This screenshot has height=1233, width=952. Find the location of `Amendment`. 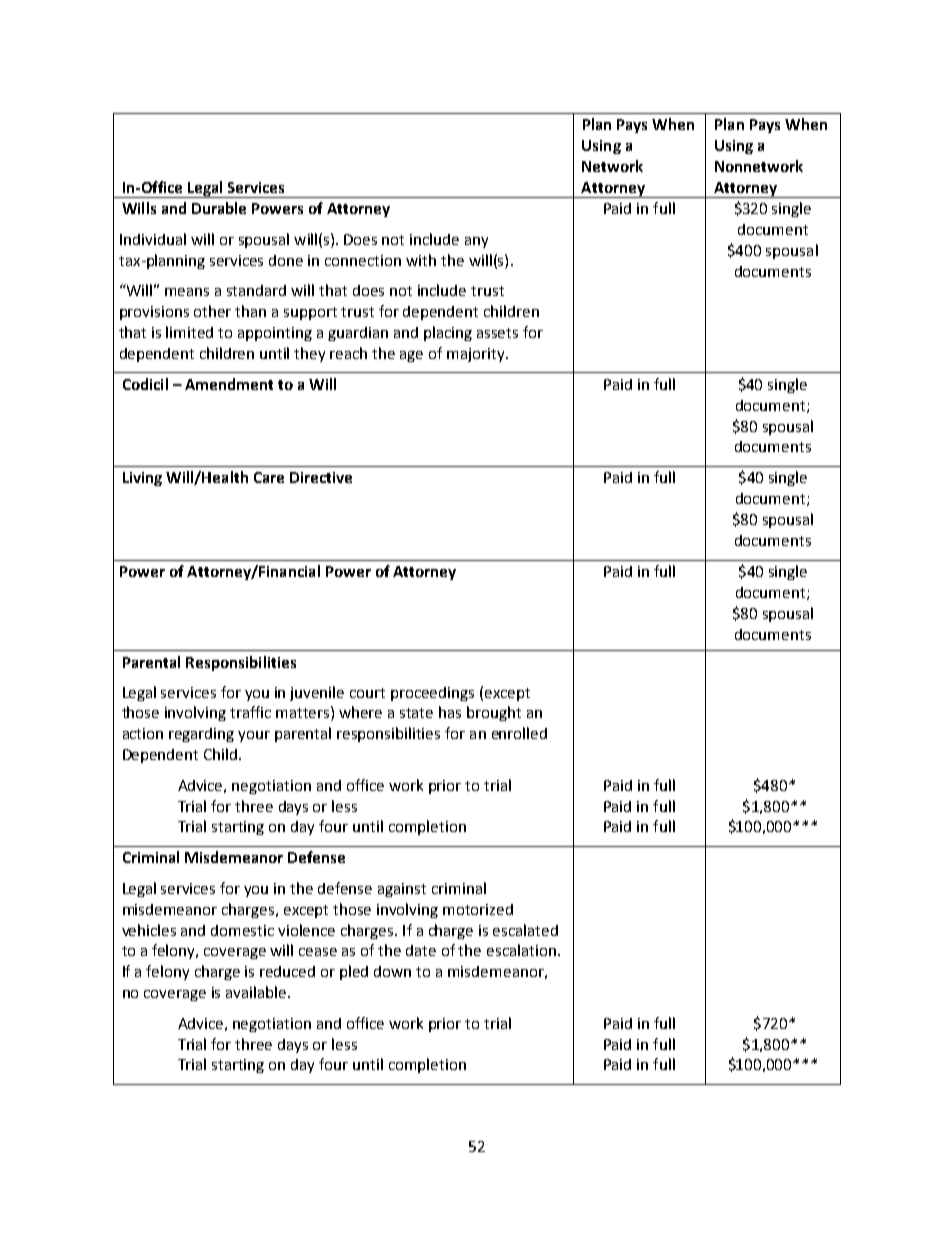

Amendment is located at coordinates (229, 384).
